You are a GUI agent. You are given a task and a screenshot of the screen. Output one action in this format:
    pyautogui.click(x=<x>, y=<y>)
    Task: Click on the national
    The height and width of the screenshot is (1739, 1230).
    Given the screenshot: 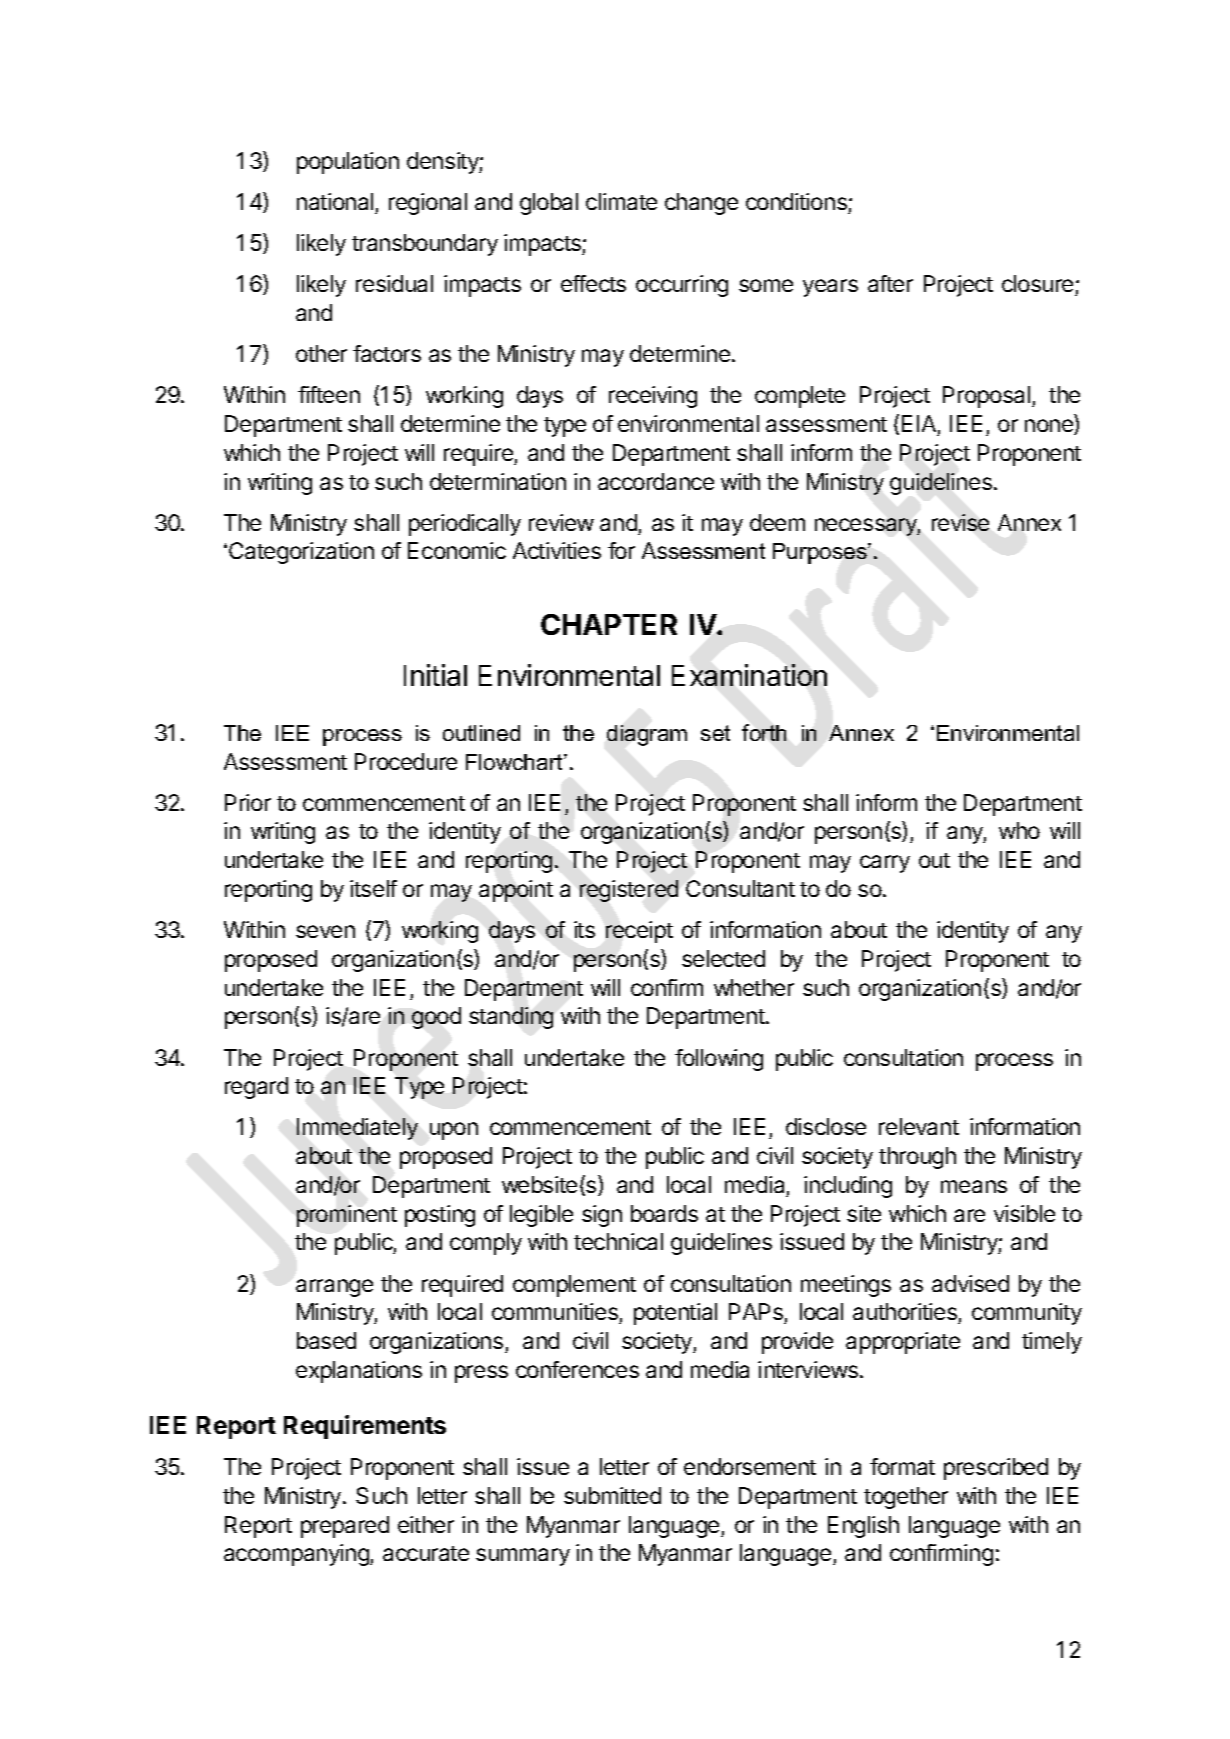 What is the action you would take?
    pyautogui.click(x=335, y=201)
